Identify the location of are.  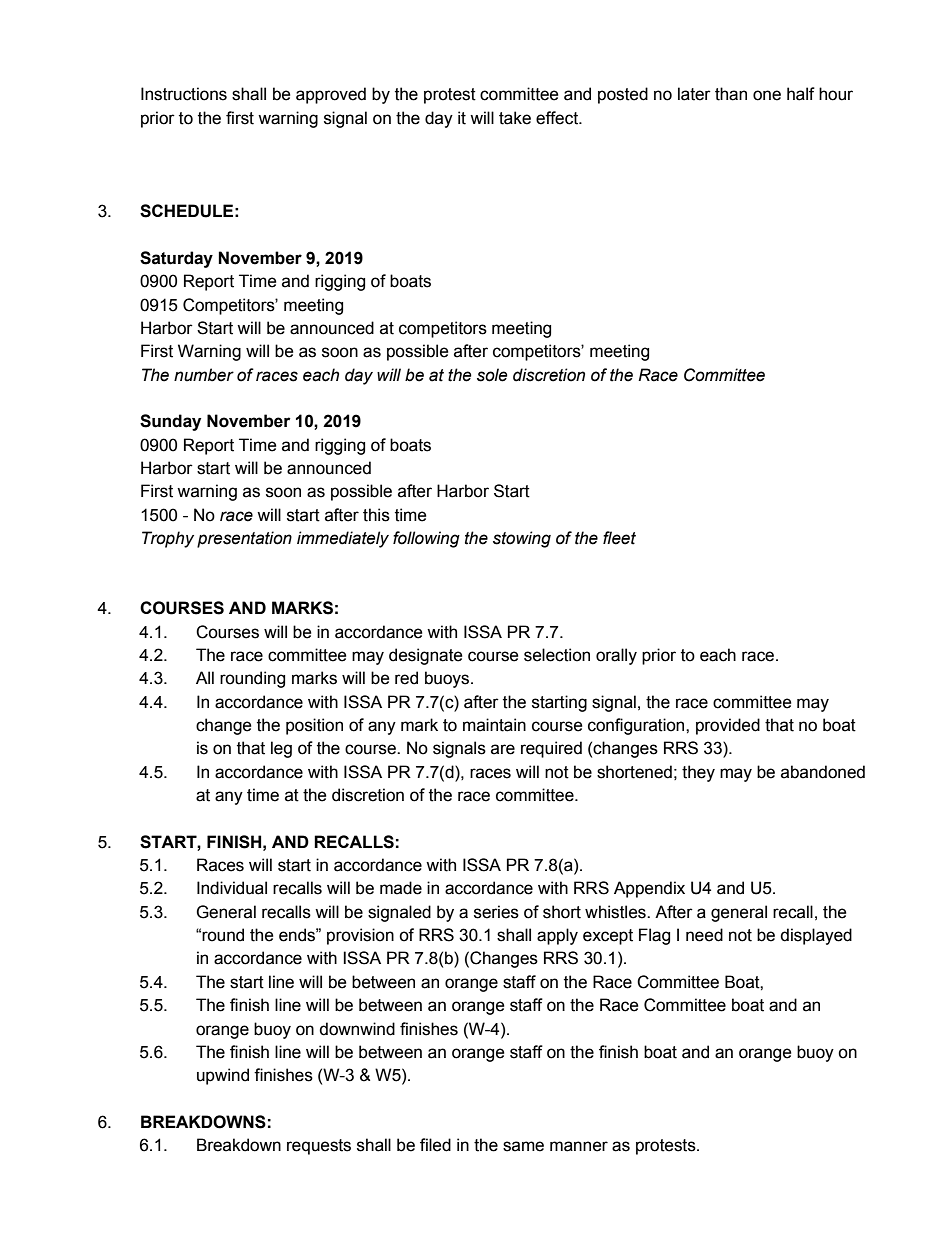
(503, 749).
